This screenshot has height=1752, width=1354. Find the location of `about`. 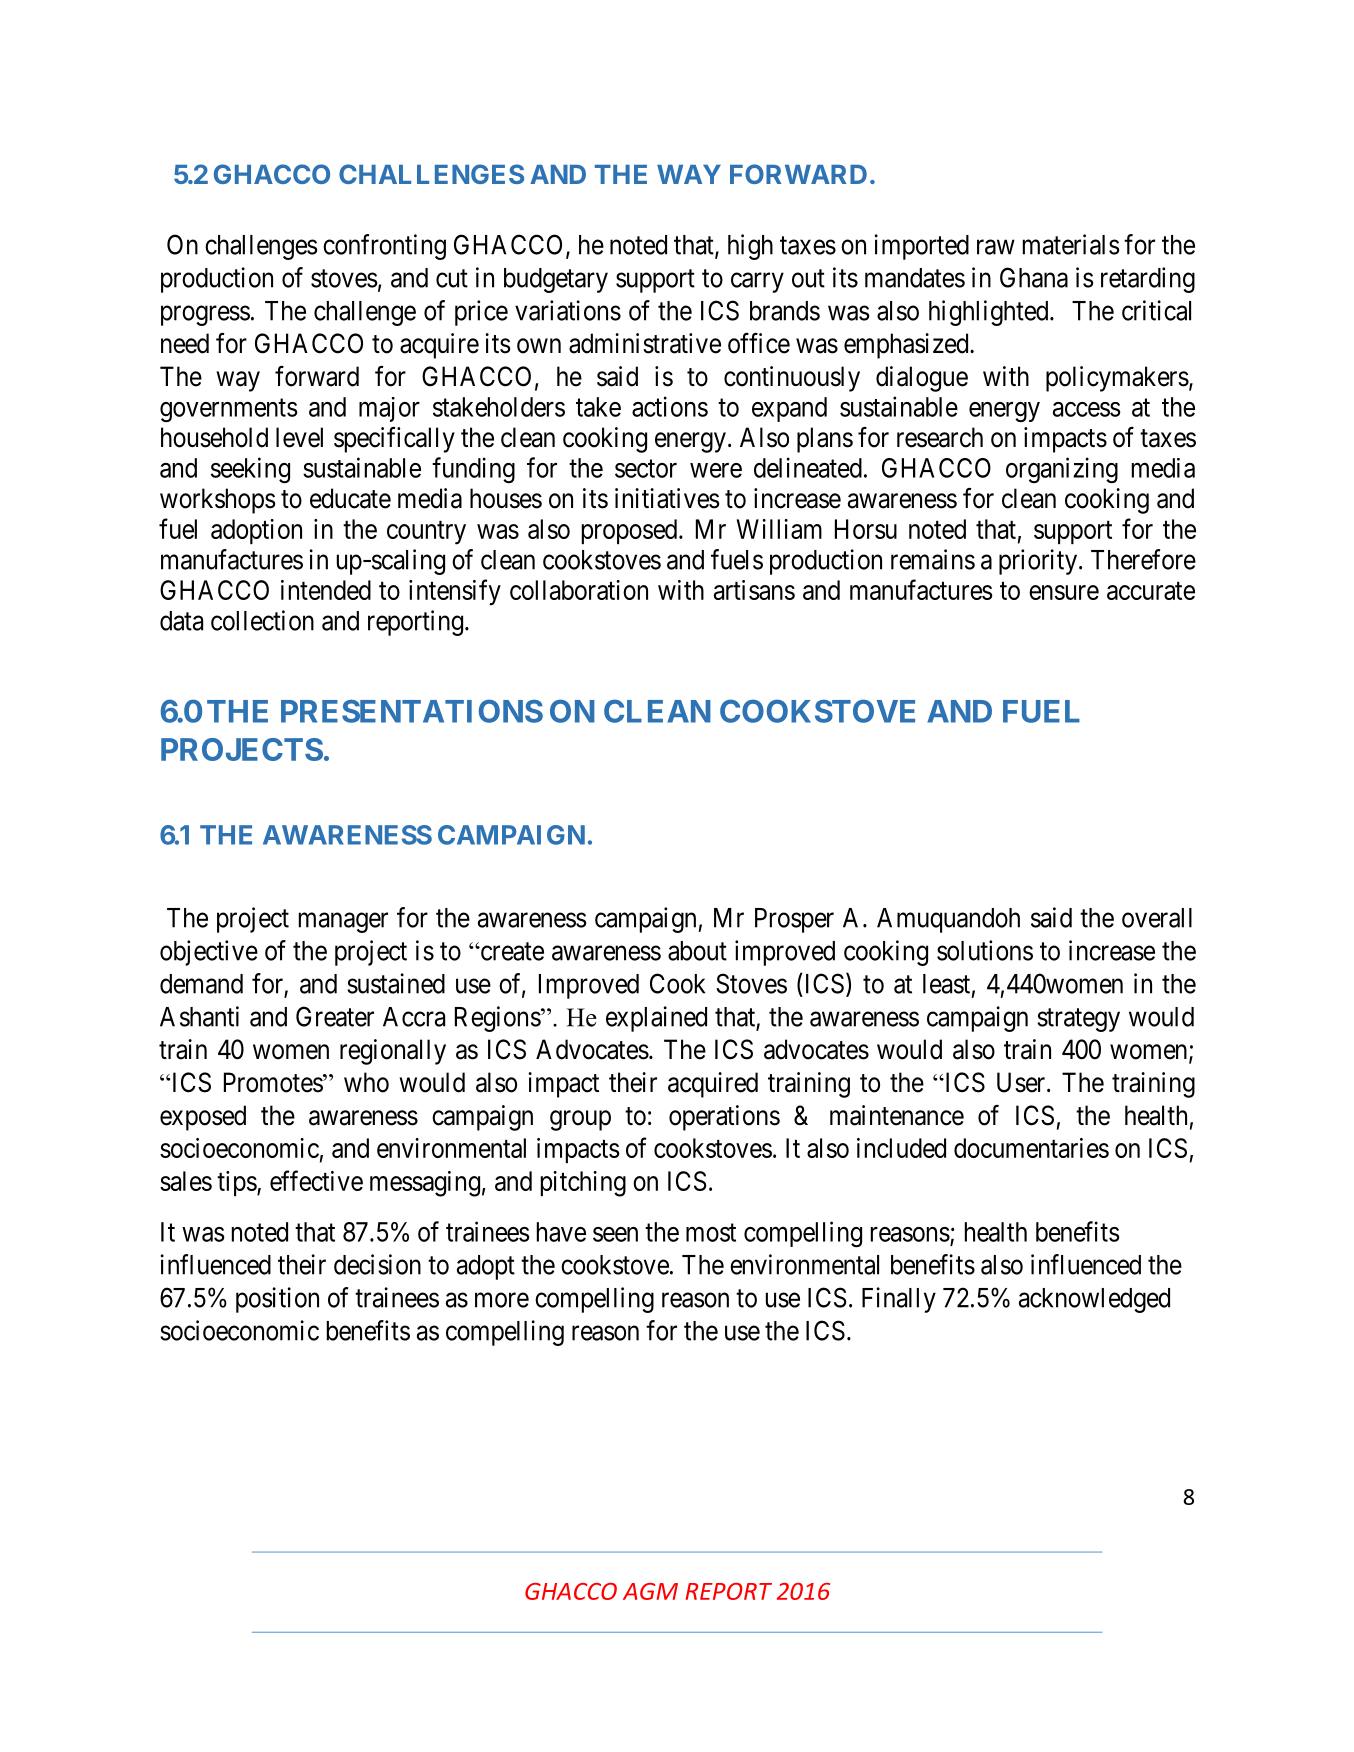

about is located at coordinates (697, 951).
